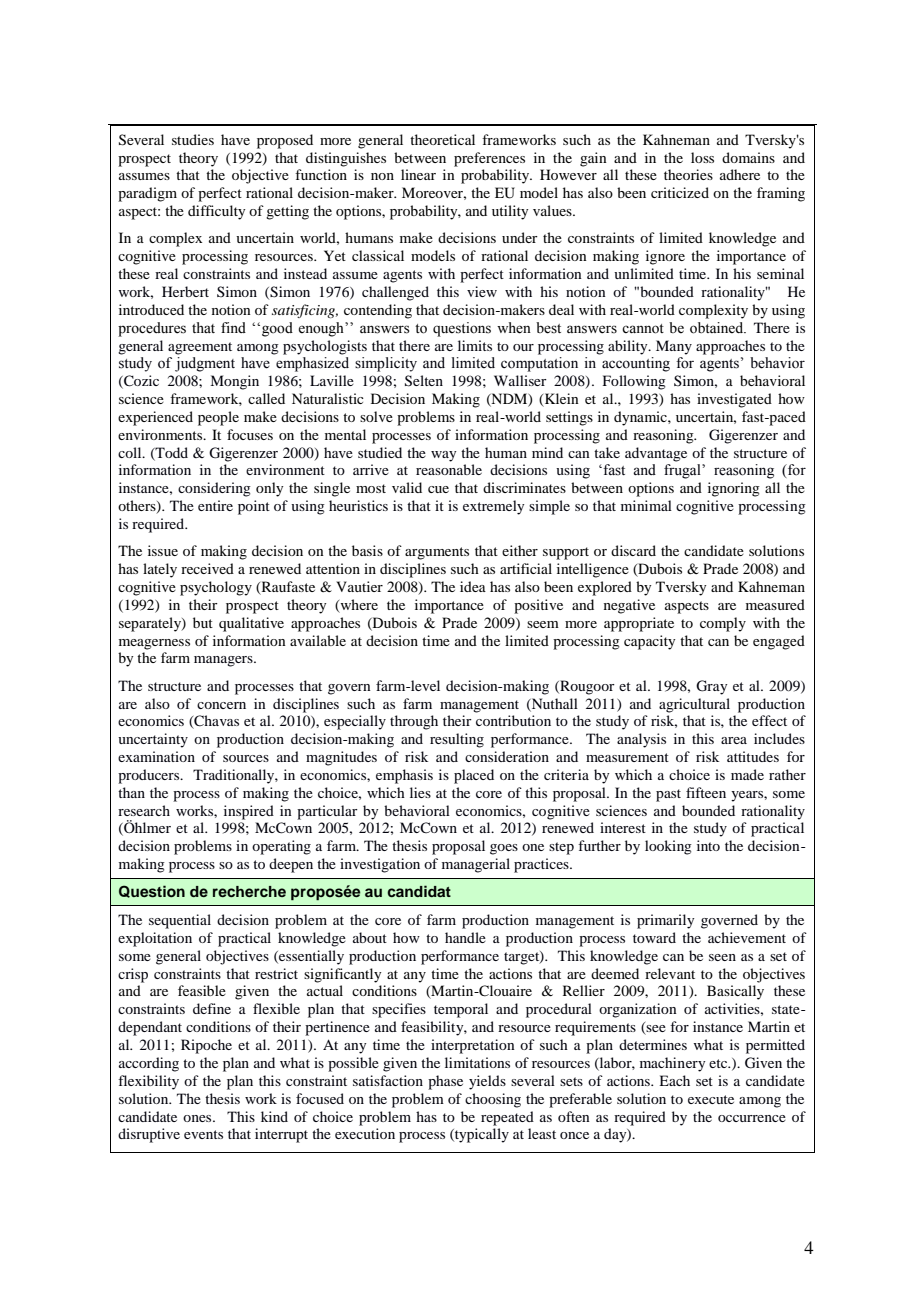 The image size is (924, 1308). What do you see at coordinates (702, 157) in the page?
I see `loss` at bounding box center [702, 157].
